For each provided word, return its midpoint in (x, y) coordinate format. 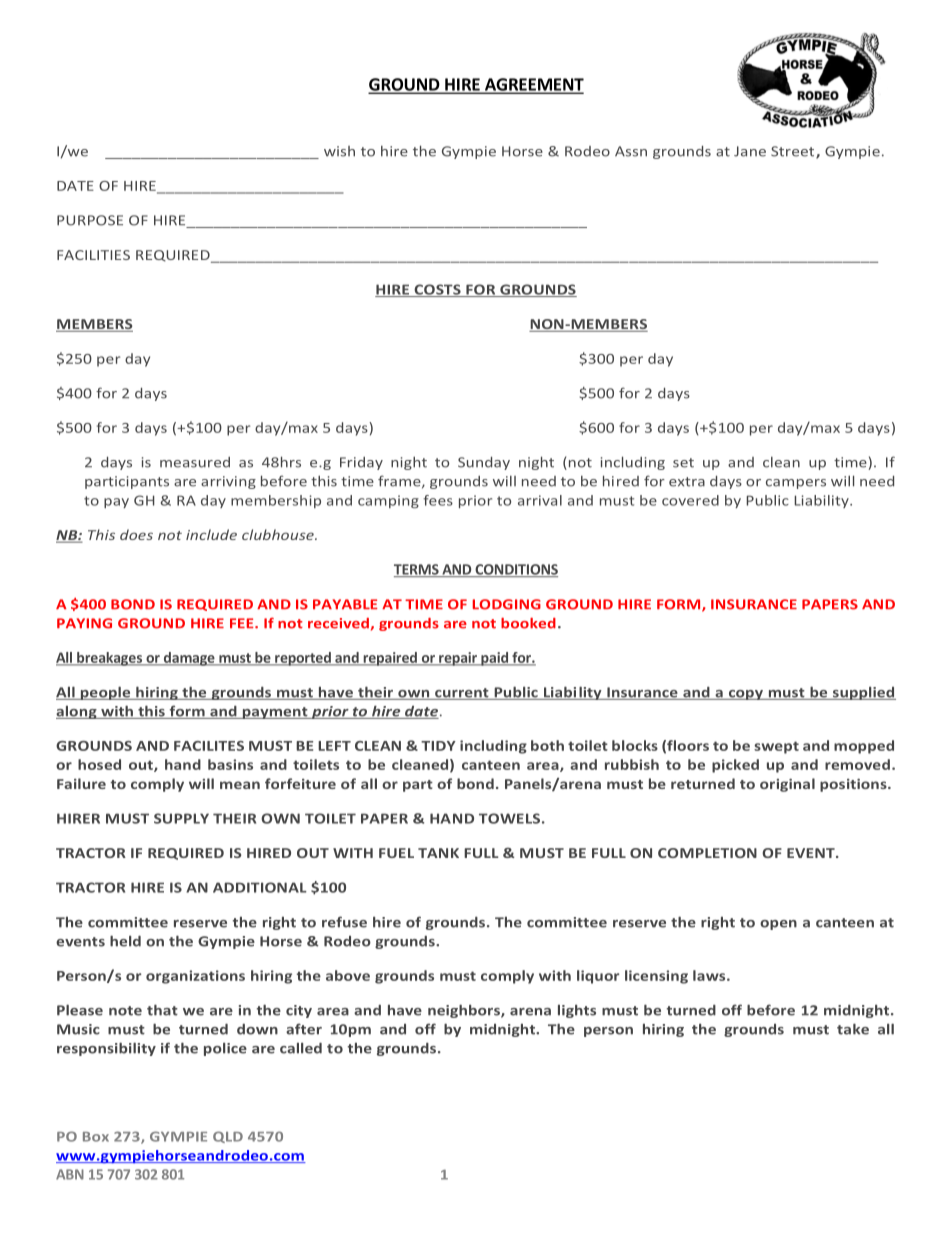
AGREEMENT (533, 85)
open (778, 925)
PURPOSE (90, 220)
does (136, 534)
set (683, 463)
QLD (228, 1137)
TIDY (438, 746)
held (125, 941)
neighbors (465, 1011)
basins (230, 764)
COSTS (437, 290)
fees (438, 500)
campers (796, 484)
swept (776, 747)
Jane (750, 151)
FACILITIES (93, 255)
